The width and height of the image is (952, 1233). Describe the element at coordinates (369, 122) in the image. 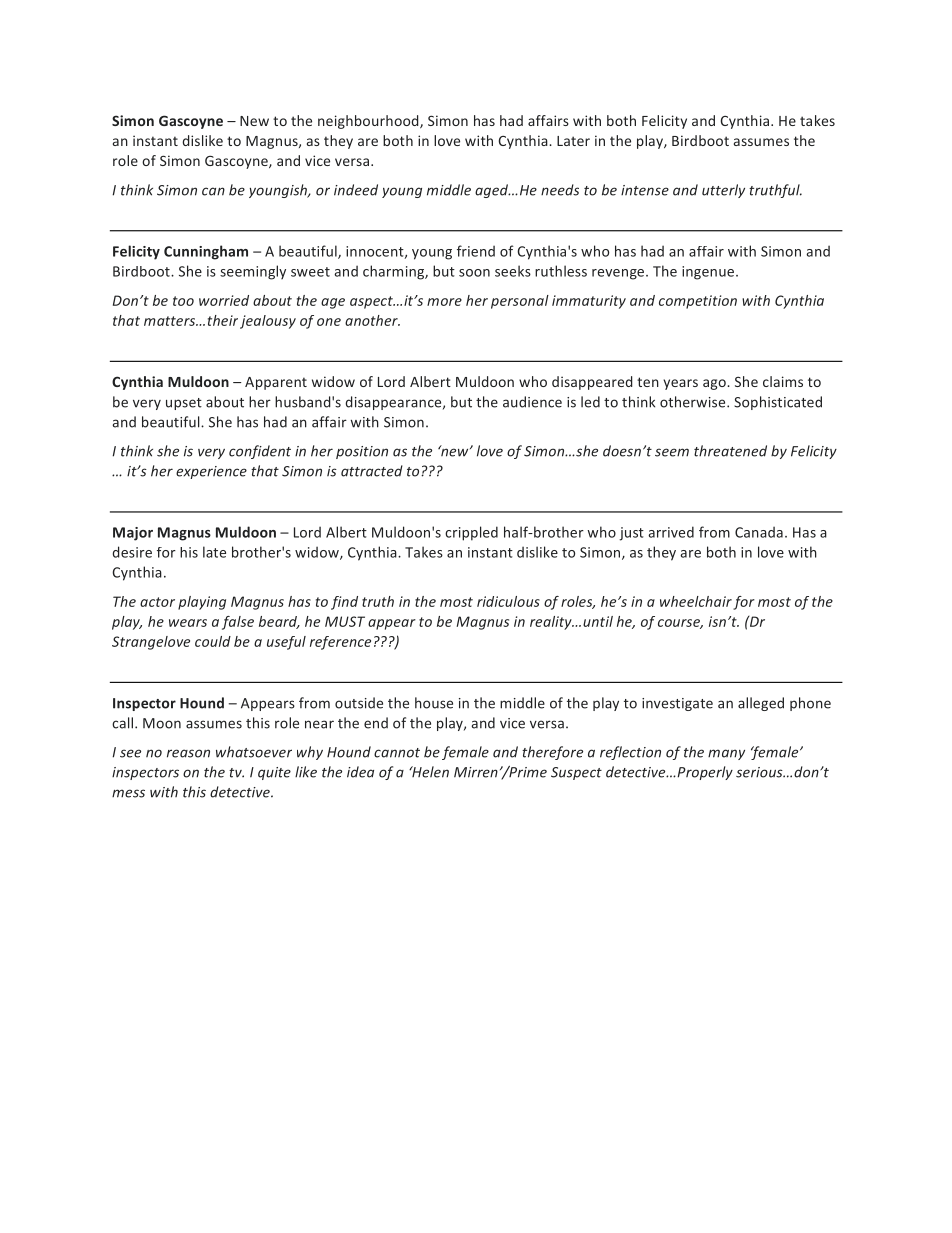

I see `neighbourhood` at that location.
